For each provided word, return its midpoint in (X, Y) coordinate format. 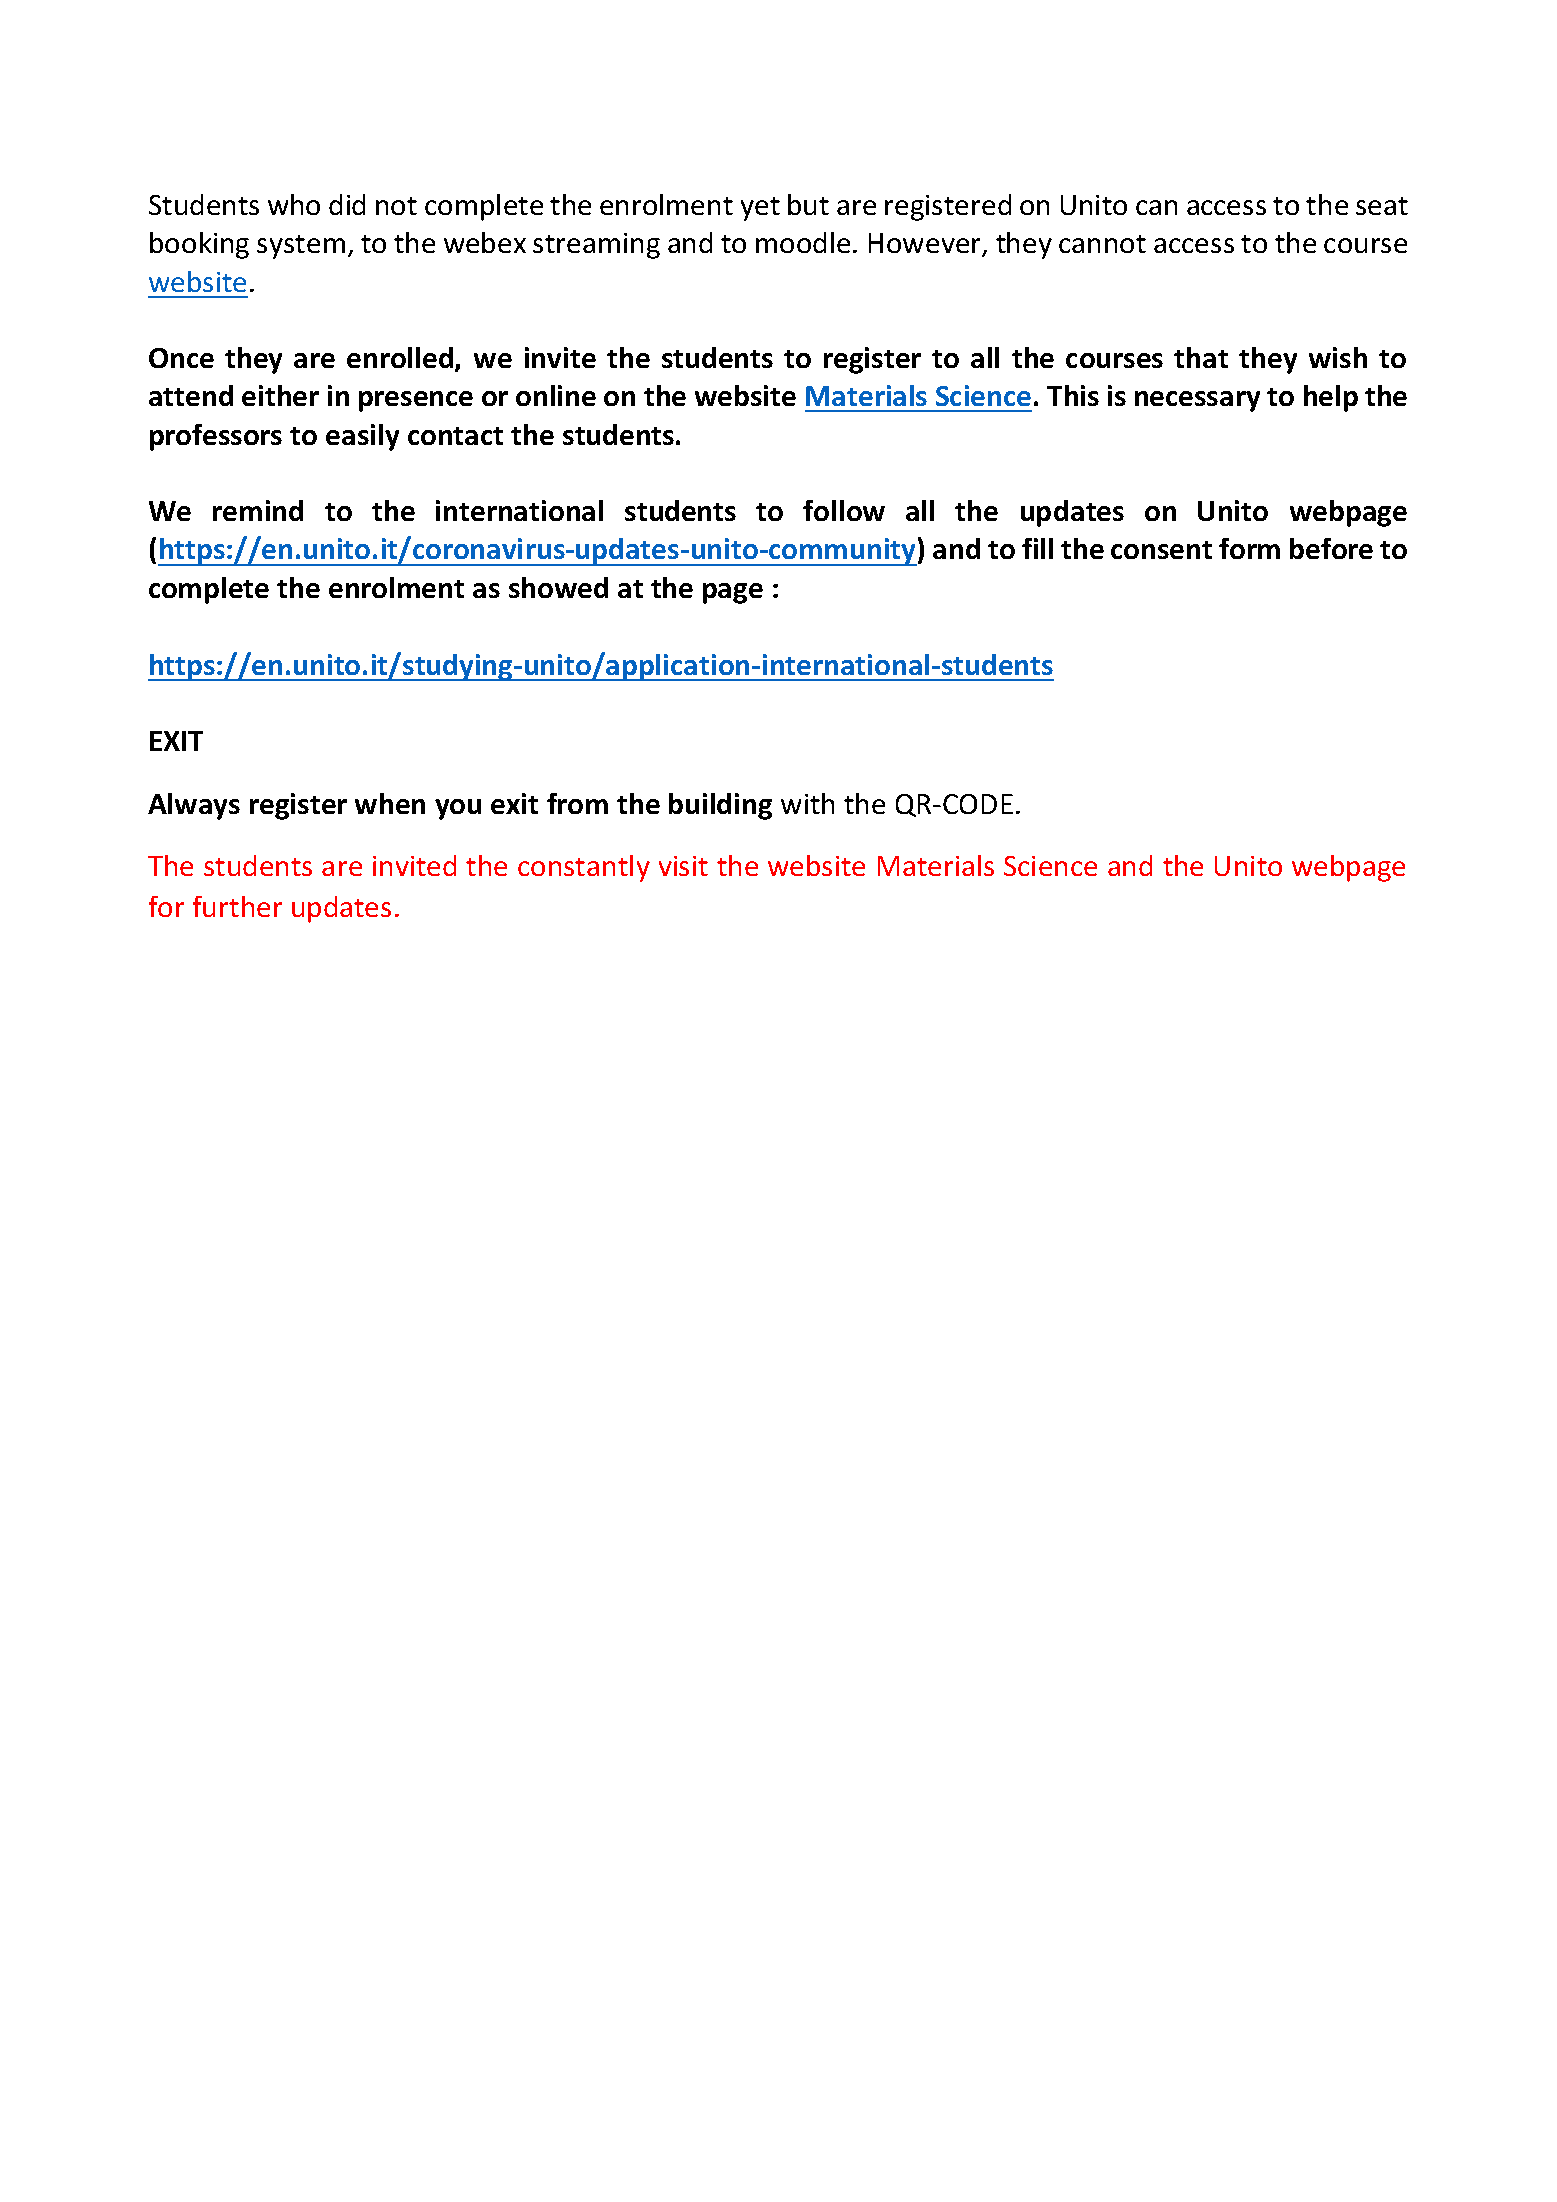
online (556, 395)
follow (844, 510)
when (390, 803)
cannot (1102, 244)
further (237, 906)
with (807, 803)
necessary (1197, 401)
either (280, 395)
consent (1161, 550)
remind (258, 510)
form (1249, 548)
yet (760, 209)
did (347, 204)
